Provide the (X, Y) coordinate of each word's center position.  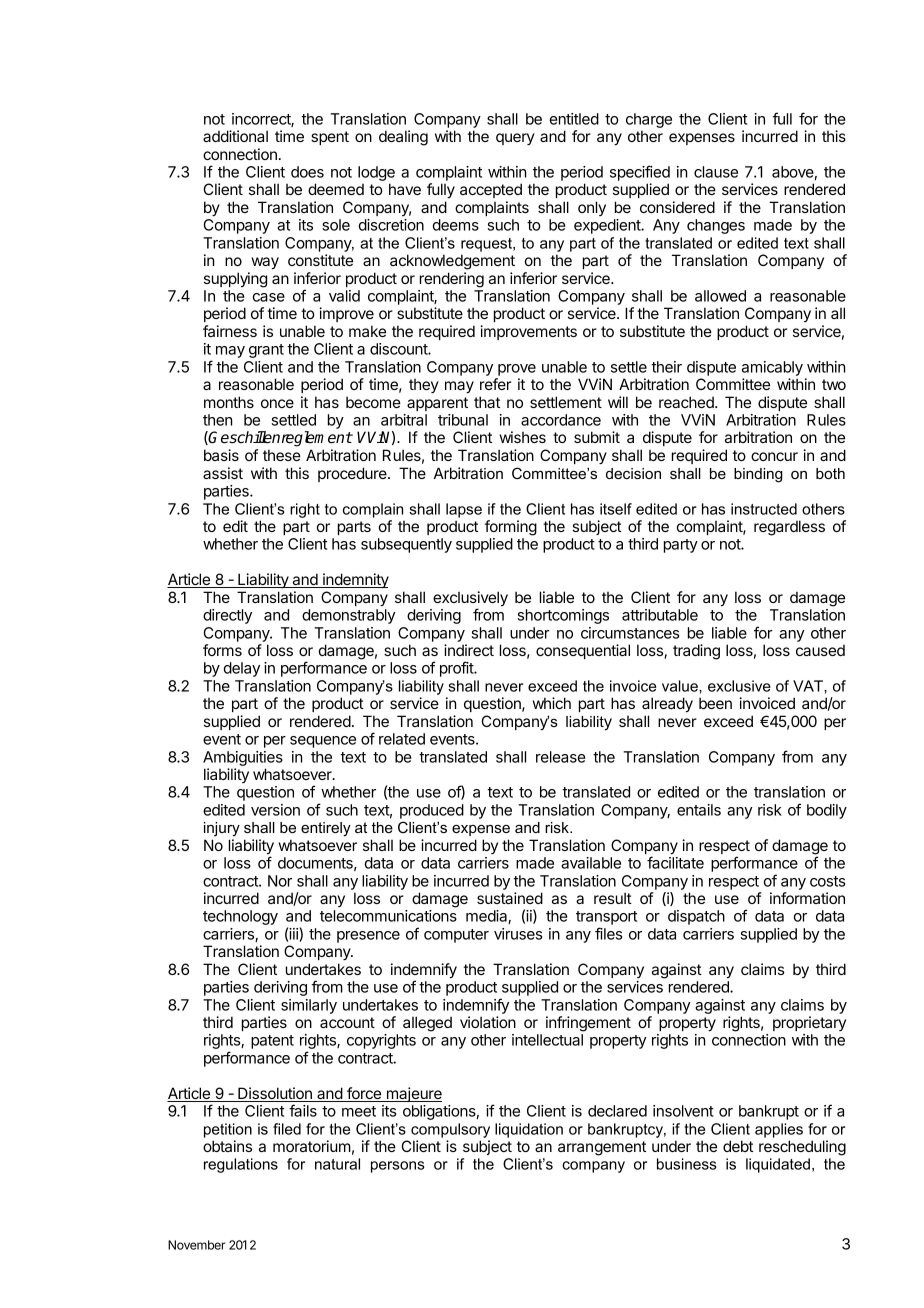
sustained (510, 898)
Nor (280, 881)
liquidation (529, 1130)
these (282, 455)
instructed (764, 509)
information (807, 898)
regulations (241, 1165)
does (307, 172)
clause (716, 172)
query (515, 139)
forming (511, 528)
